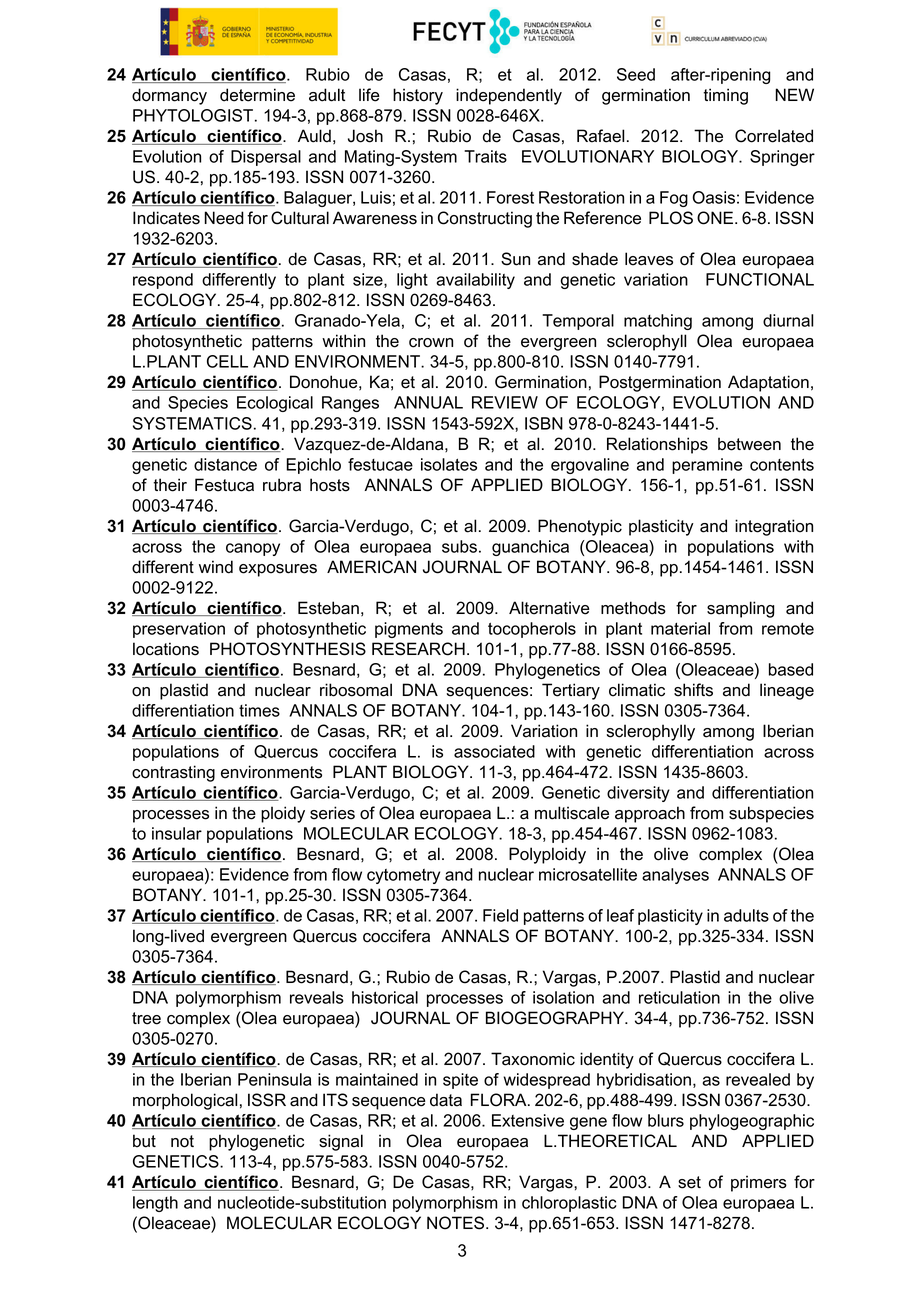 The image size is (924, 1308). What do you see at coordinates (155, 1204) in the screenshot?
I see `length` at bounding box center [155, 1204].
